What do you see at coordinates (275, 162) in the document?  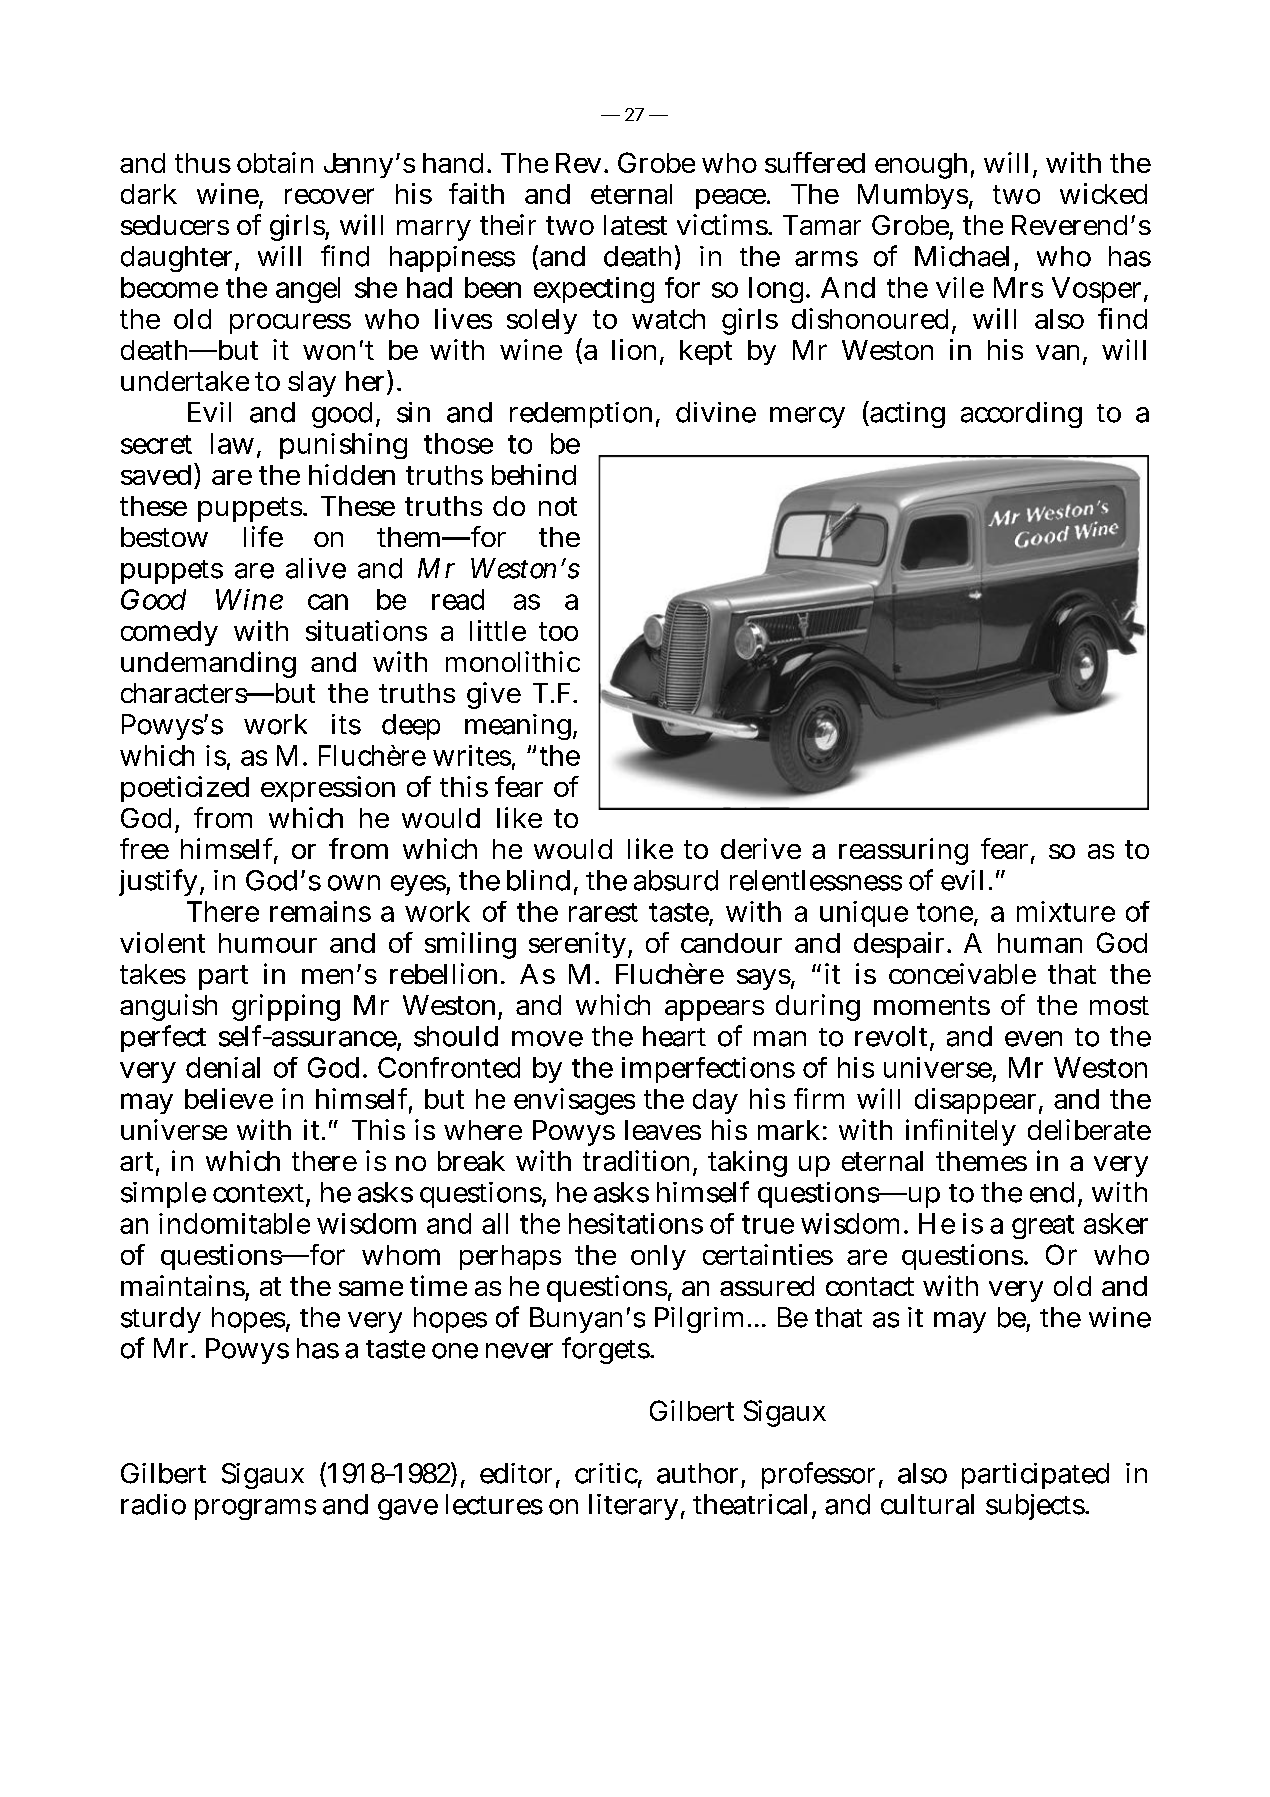 I see `obtain` at bounding box center [275, 162].
